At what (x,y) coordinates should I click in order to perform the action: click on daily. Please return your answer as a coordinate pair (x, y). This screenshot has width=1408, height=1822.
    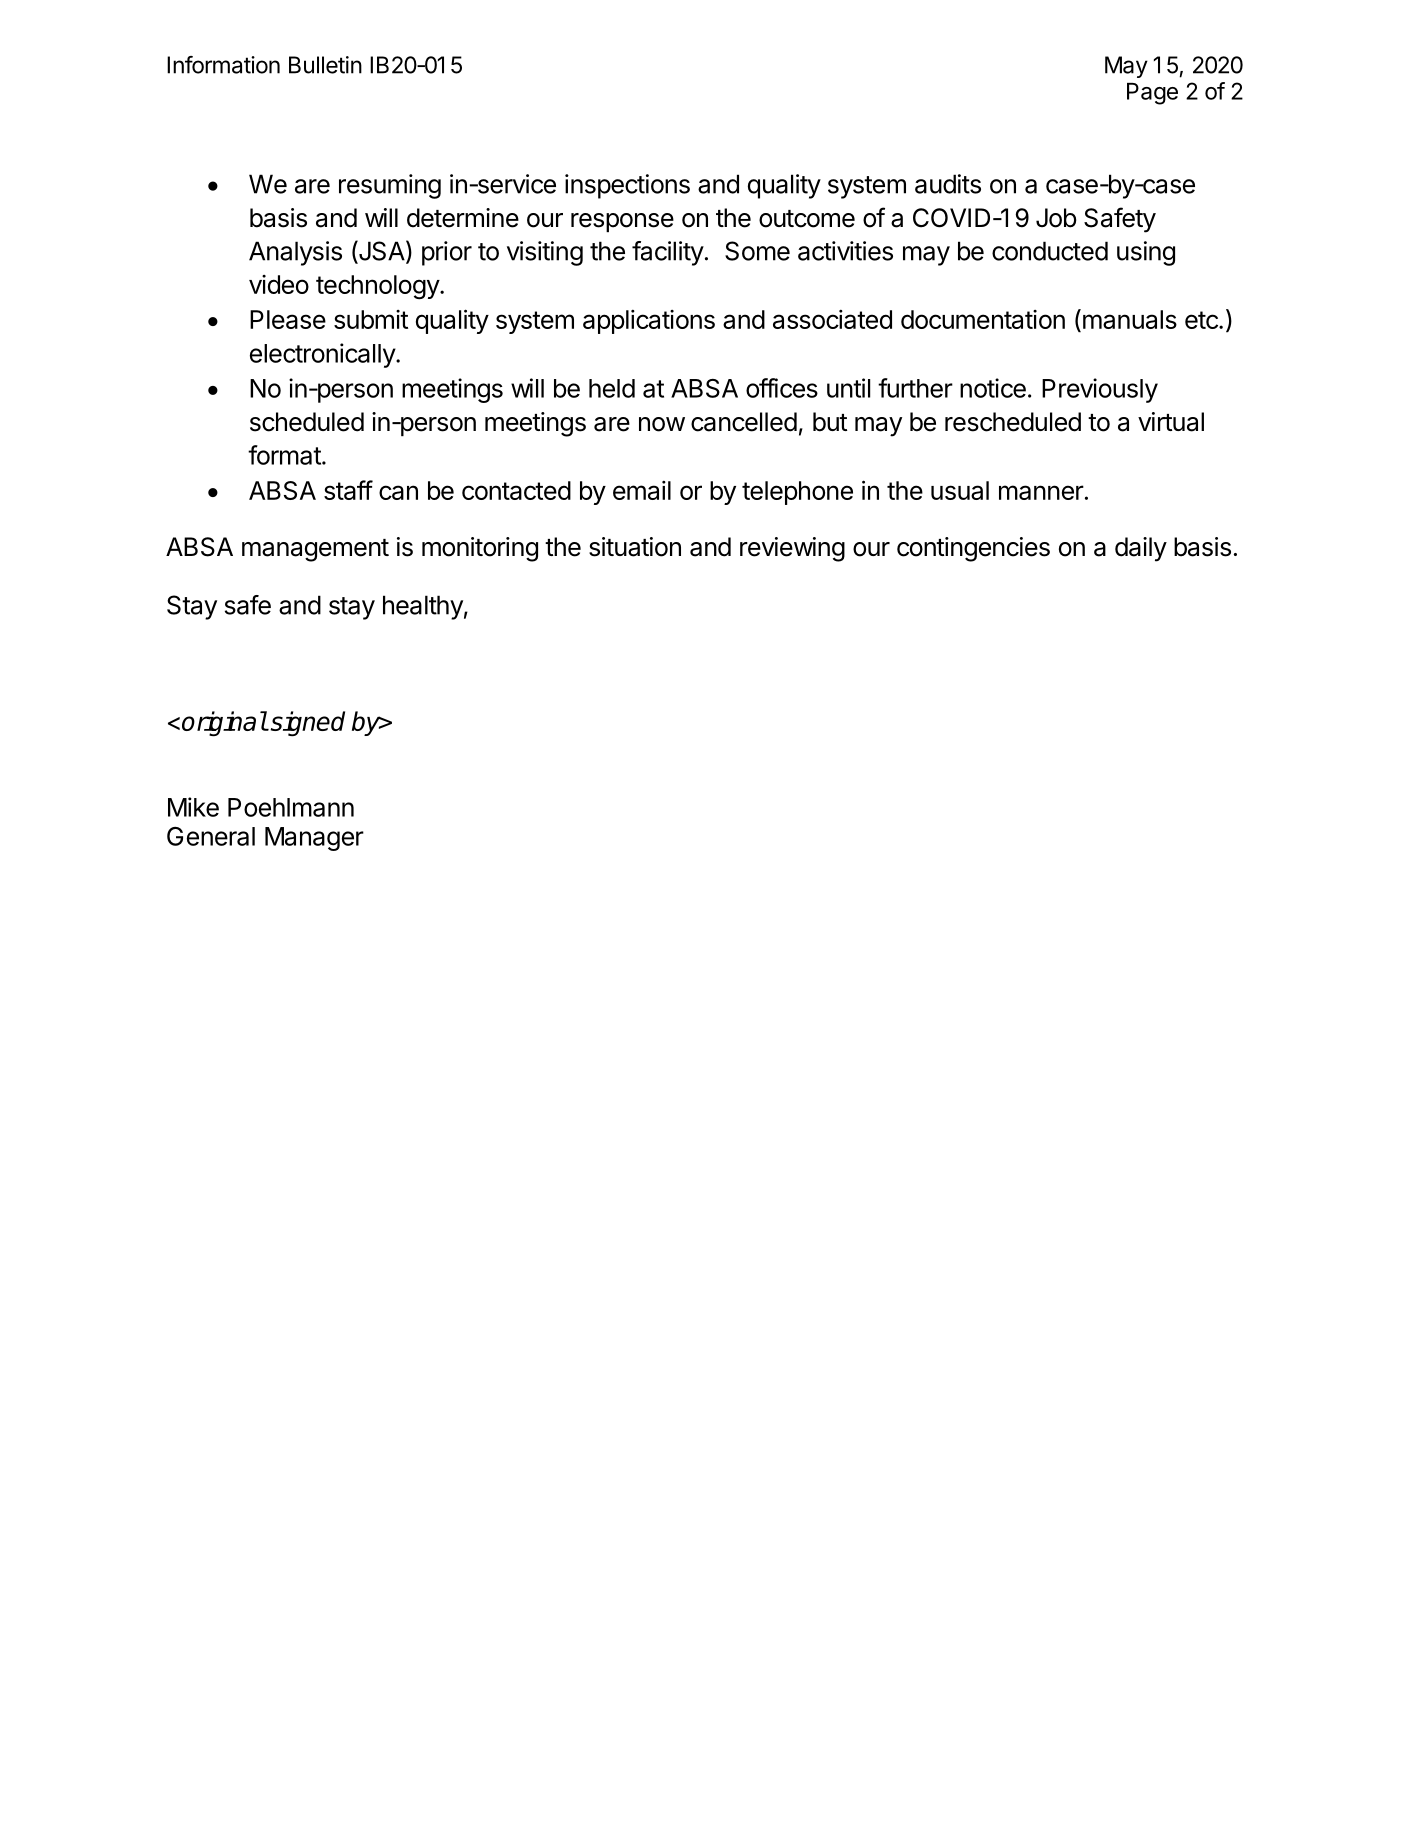
    Looking at the image, I should click on (1141, 549).
